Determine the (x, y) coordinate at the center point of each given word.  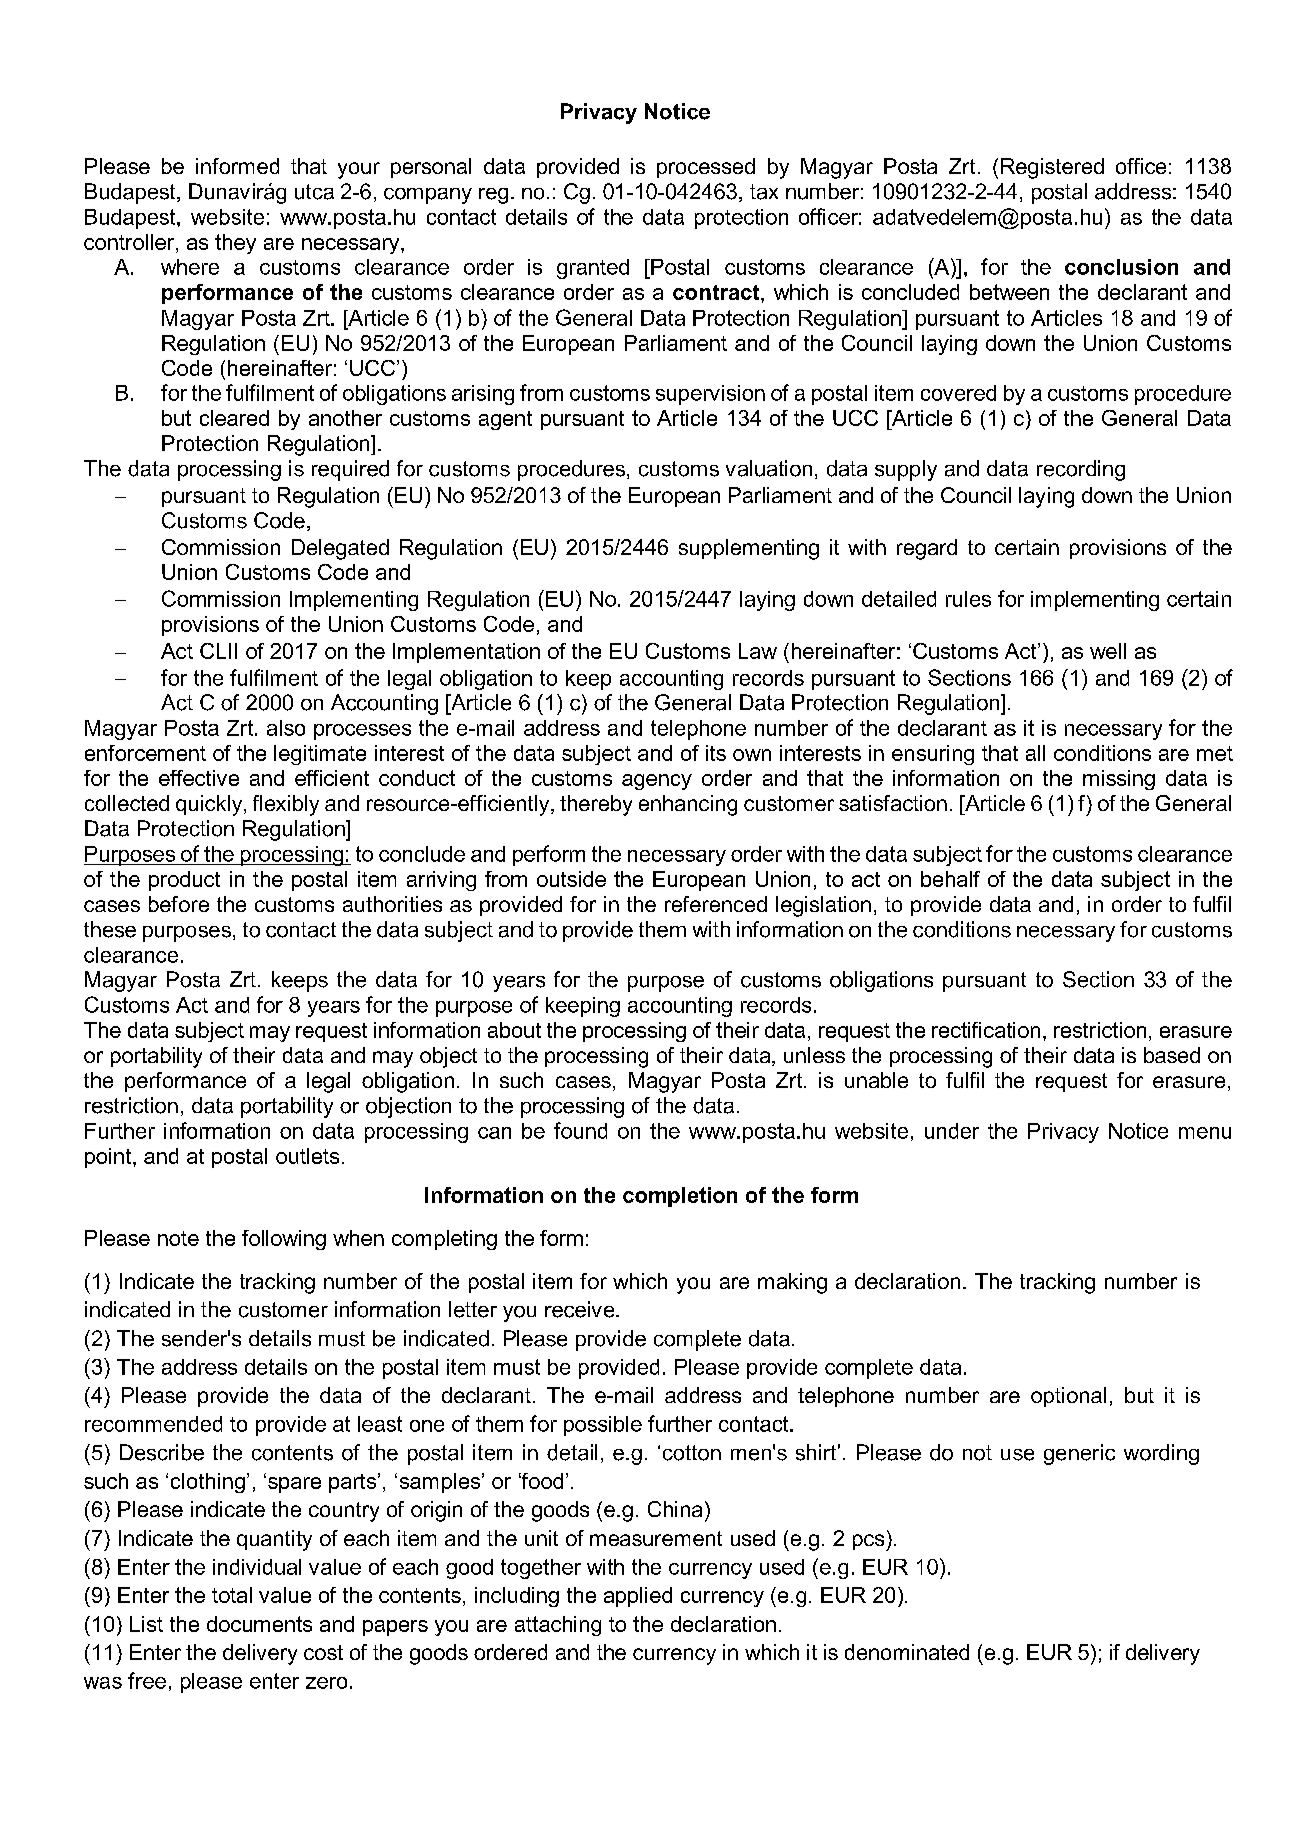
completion (680, 1197)
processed (706, 168)
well (1108, 651)
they (235, 244)
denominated (907, 1652)
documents (259, 1624)
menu (1205, 1133)
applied (638, 1597)
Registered (1052, 168)
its (716, 753)
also (286, 728)
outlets (307, 1156)
